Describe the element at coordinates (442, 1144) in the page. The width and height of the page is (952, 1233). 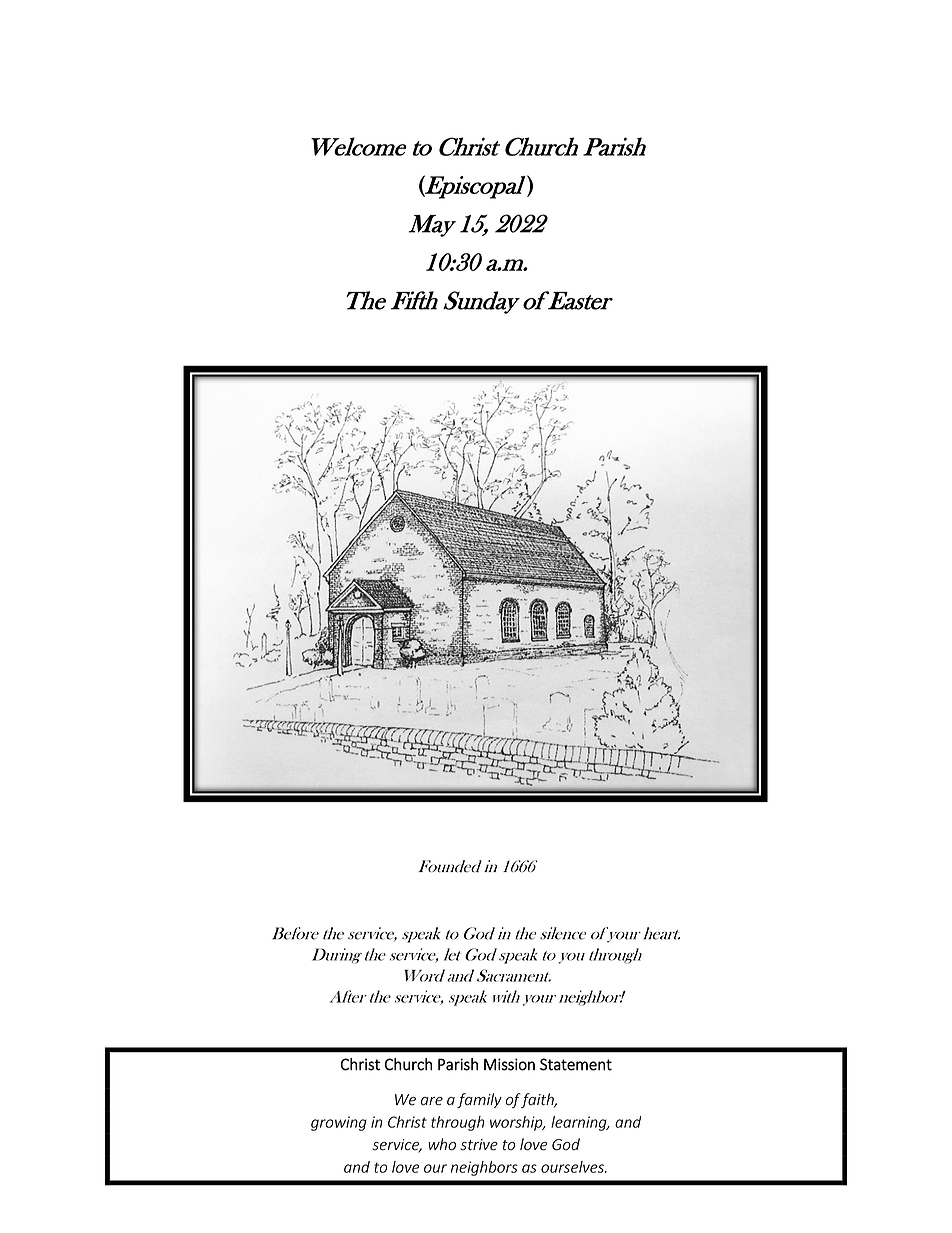
I see `who` at that location.
